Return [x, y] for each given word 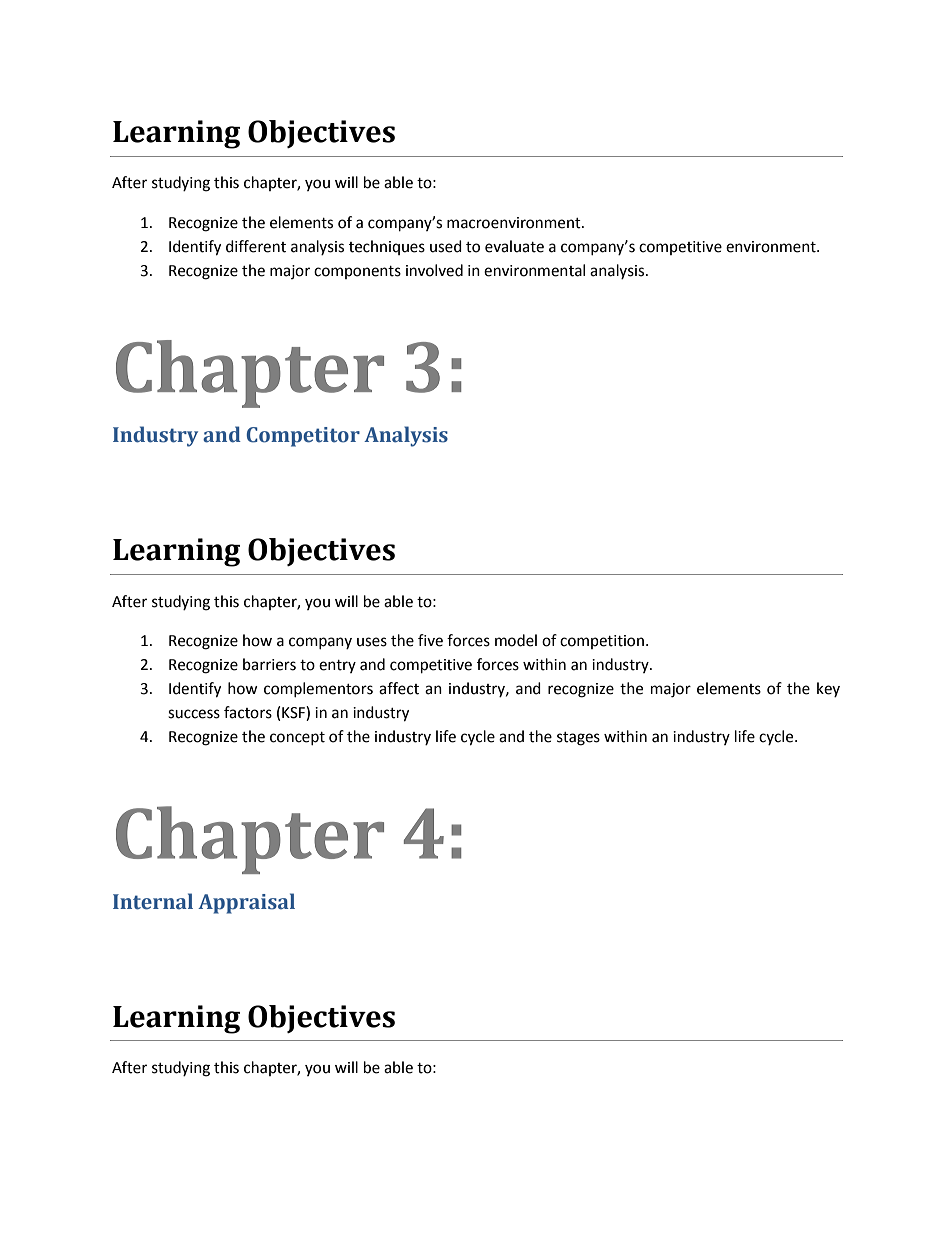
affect [399, 688]
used [446, 246]
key [828, 689]
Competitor [303, 437]
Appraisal [246, 903]
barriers [269, 664]
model [516, 640]
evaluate [514, 246]
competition [602, 642]
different [256, 246]
